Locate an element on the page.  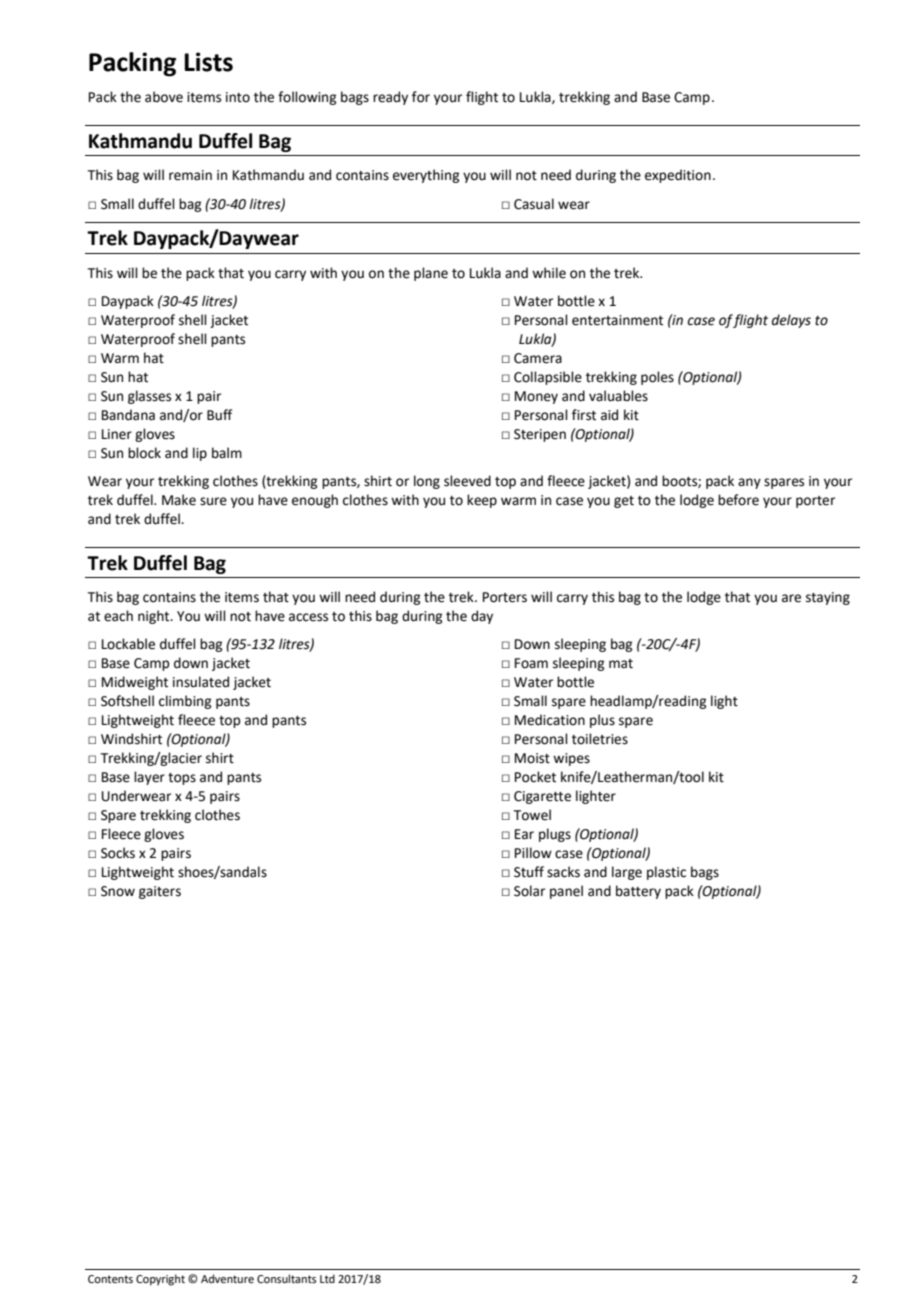
Snow is located at coordinates (118, 891).
